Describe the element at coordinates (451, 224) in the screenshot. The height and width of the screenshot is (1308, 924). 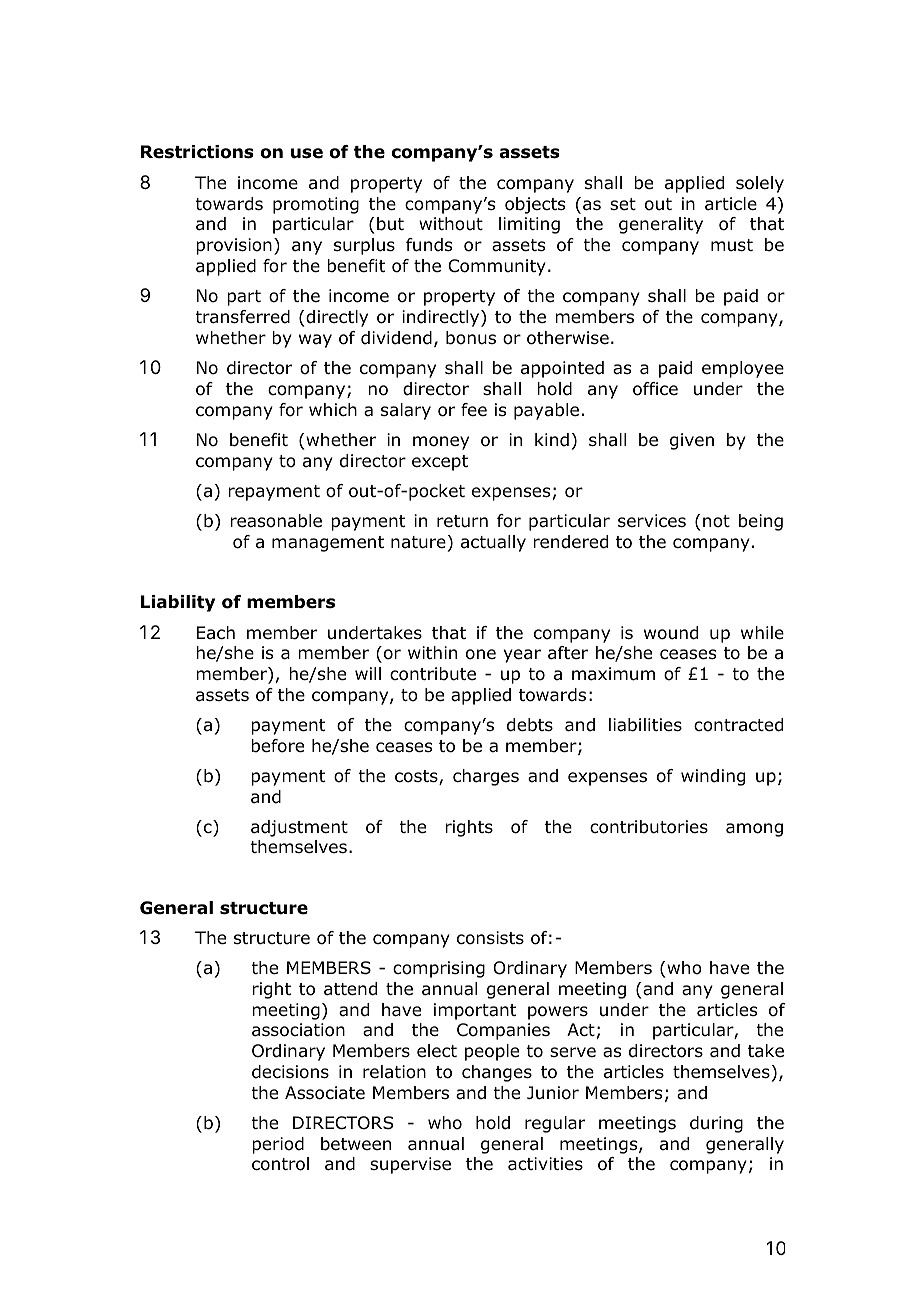
I see `without` at that location.
